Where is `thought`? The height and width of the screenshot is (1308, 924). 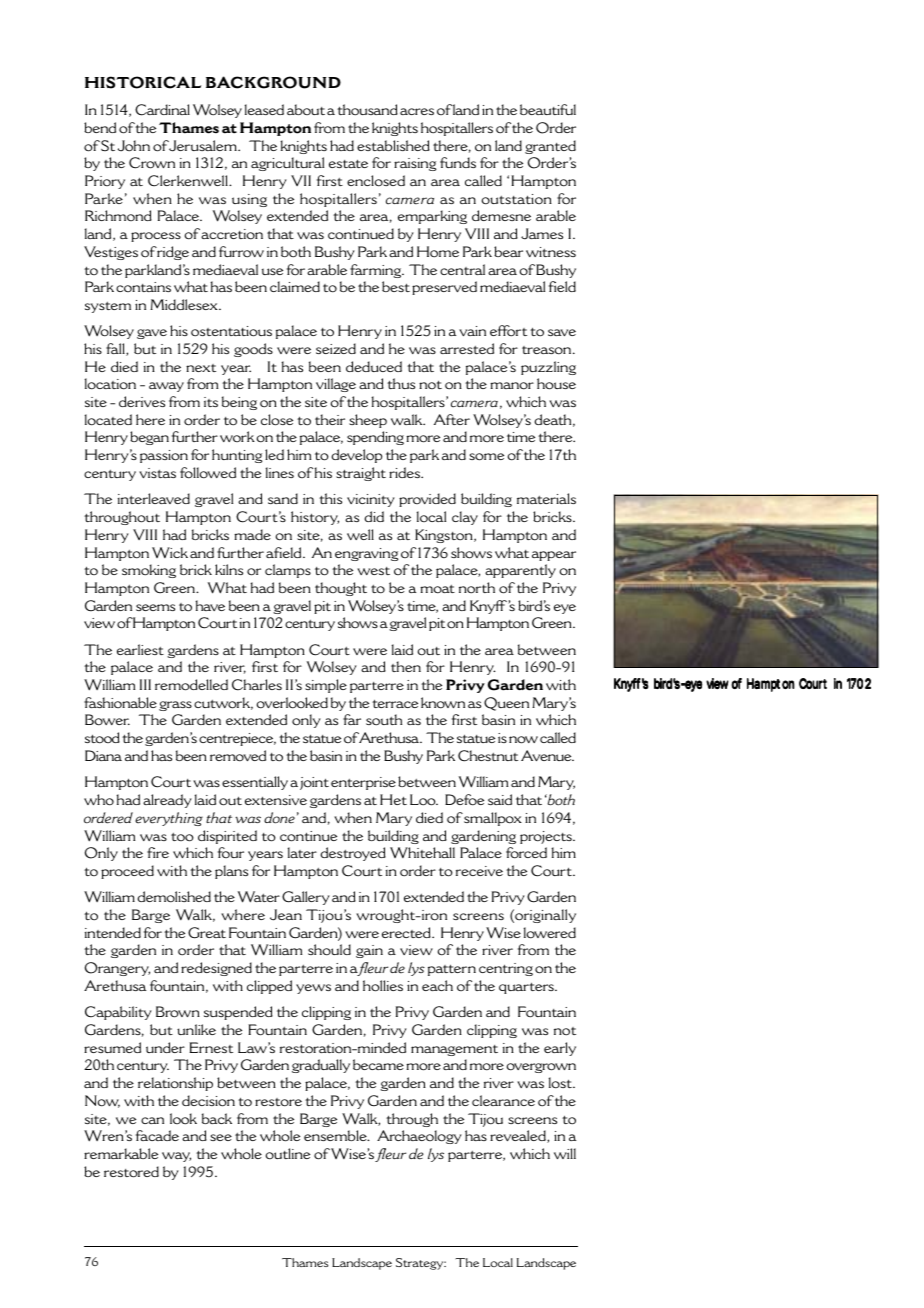
thought is located at coordinates (341, 589).
